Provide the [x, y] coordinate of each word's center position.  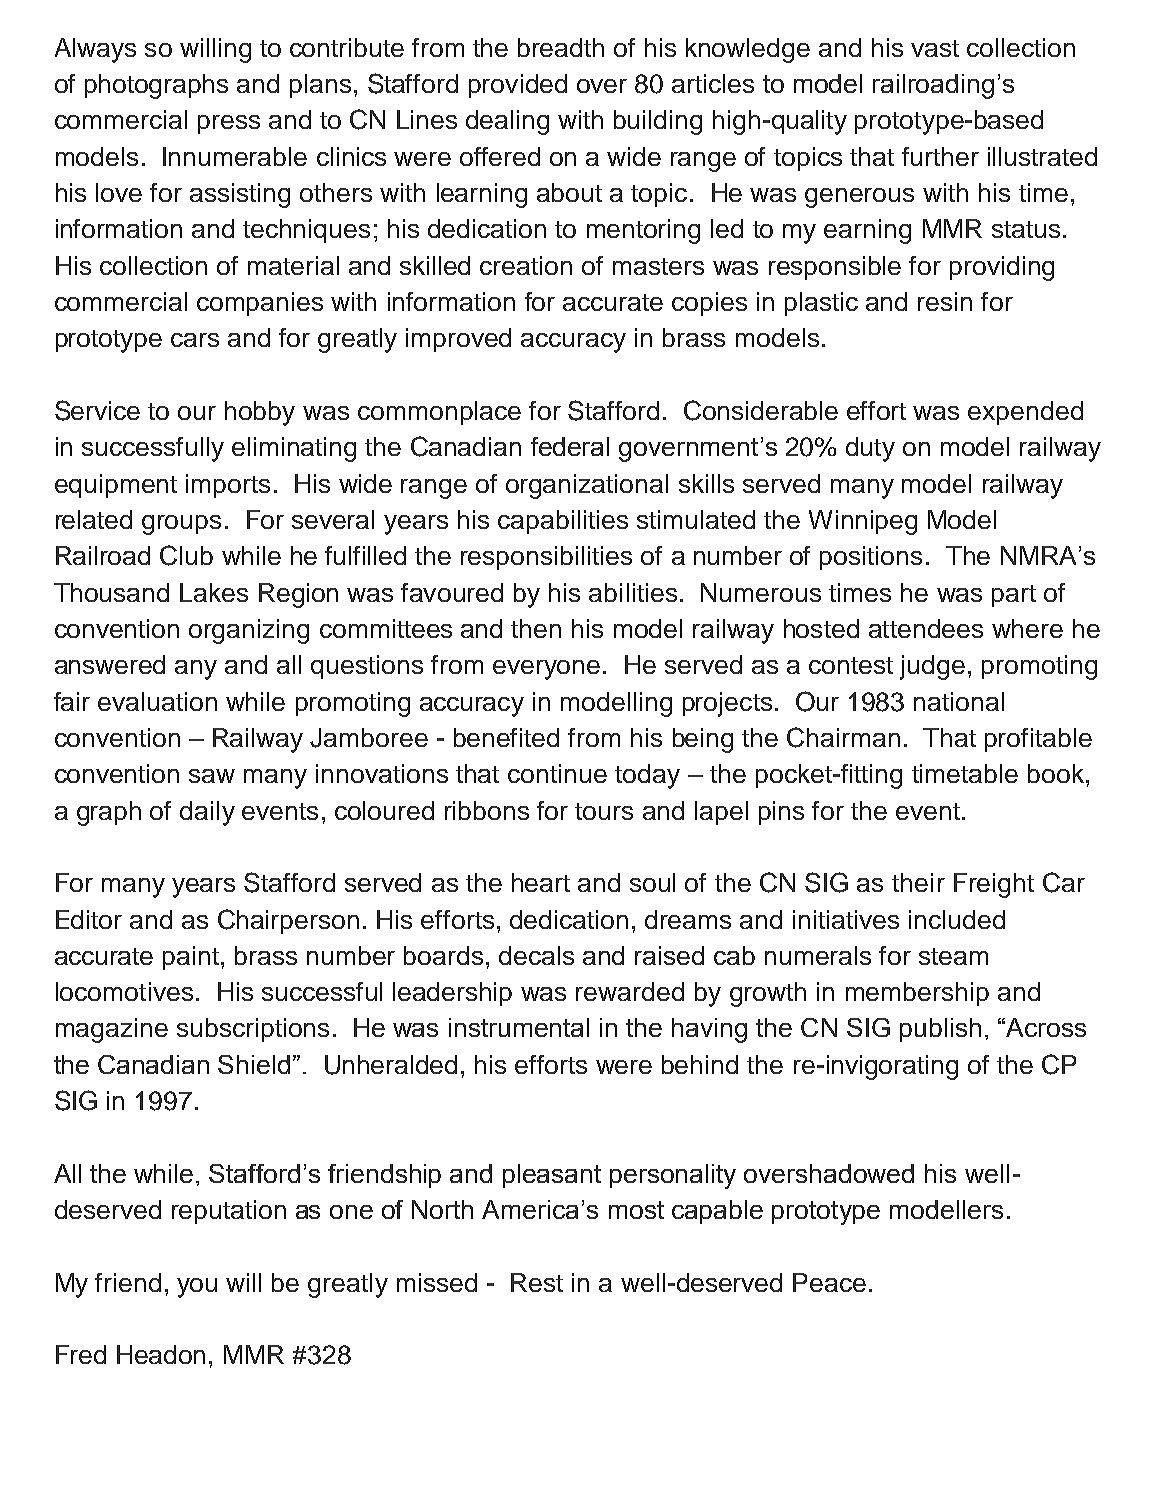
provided [518, 86]
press [229, 124]
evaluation [157, 701]
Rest [537, 1282]
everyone [546, 670]
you [197, 1288]
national [959, 701]
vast [935, 48]
